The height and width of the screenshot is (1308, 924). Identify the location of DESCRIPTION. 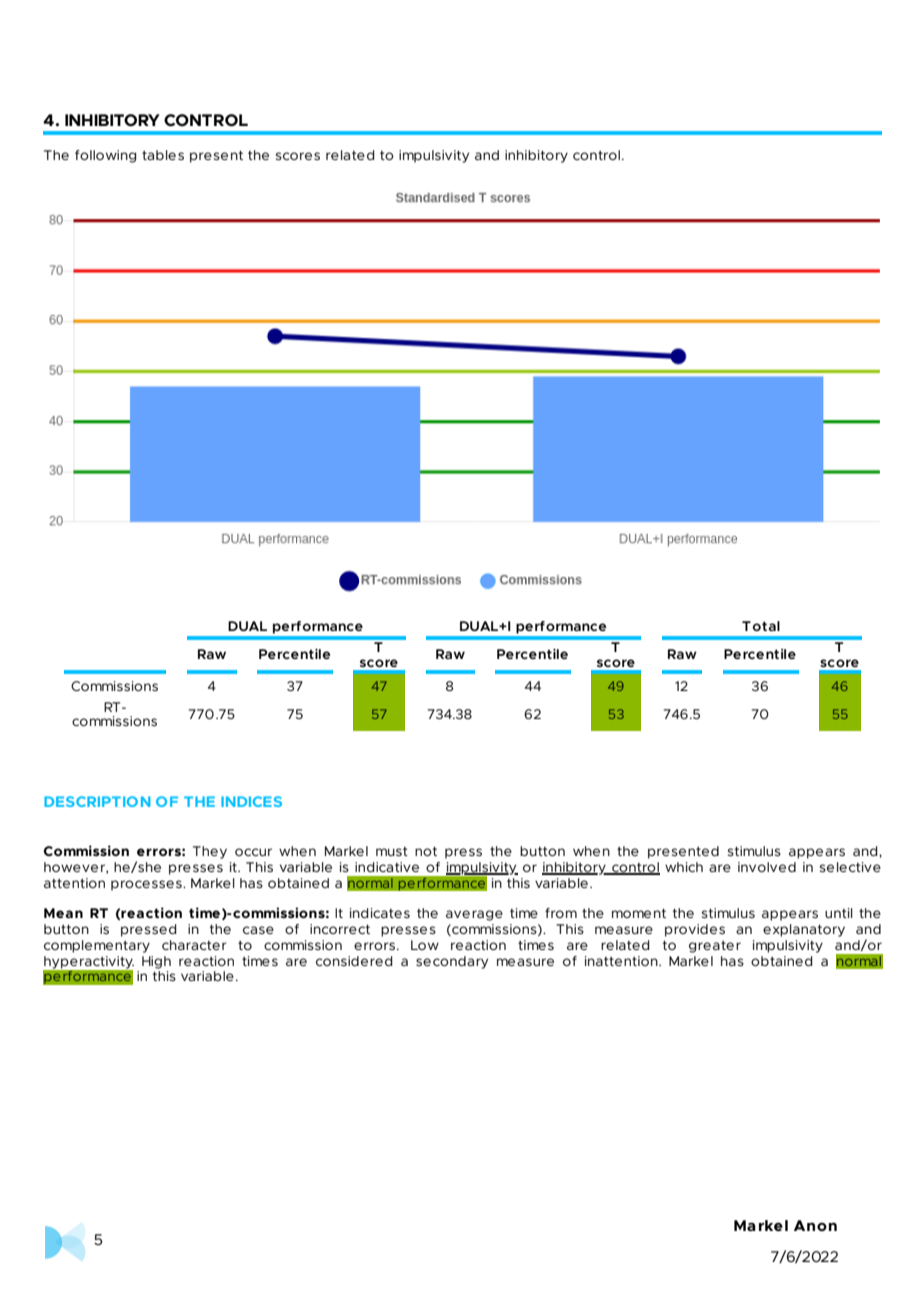
(97, 801).
